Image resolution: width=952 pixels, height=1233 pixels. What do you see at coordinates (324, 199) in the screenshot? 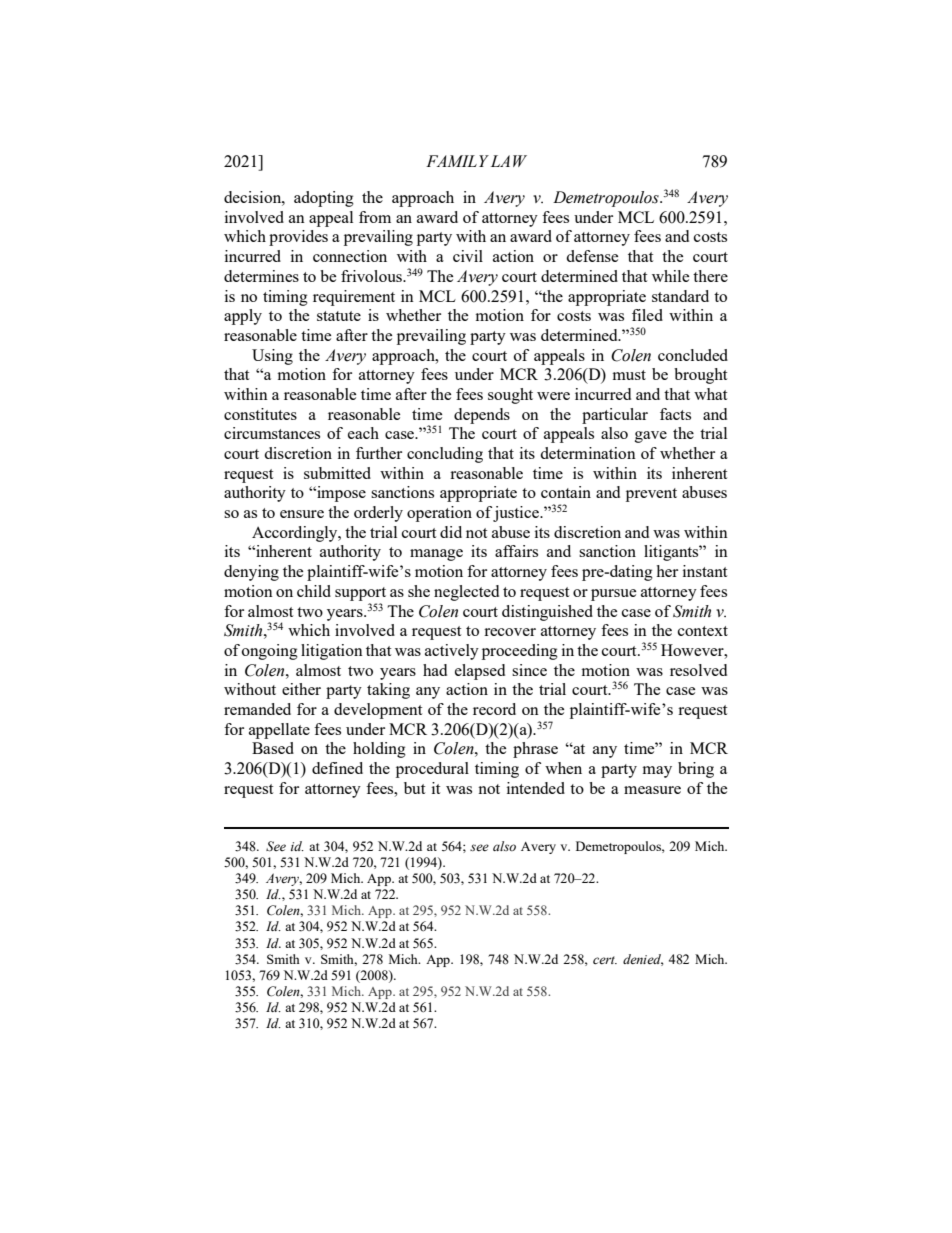
I see `adopting` at bounding box center [324, 199].
